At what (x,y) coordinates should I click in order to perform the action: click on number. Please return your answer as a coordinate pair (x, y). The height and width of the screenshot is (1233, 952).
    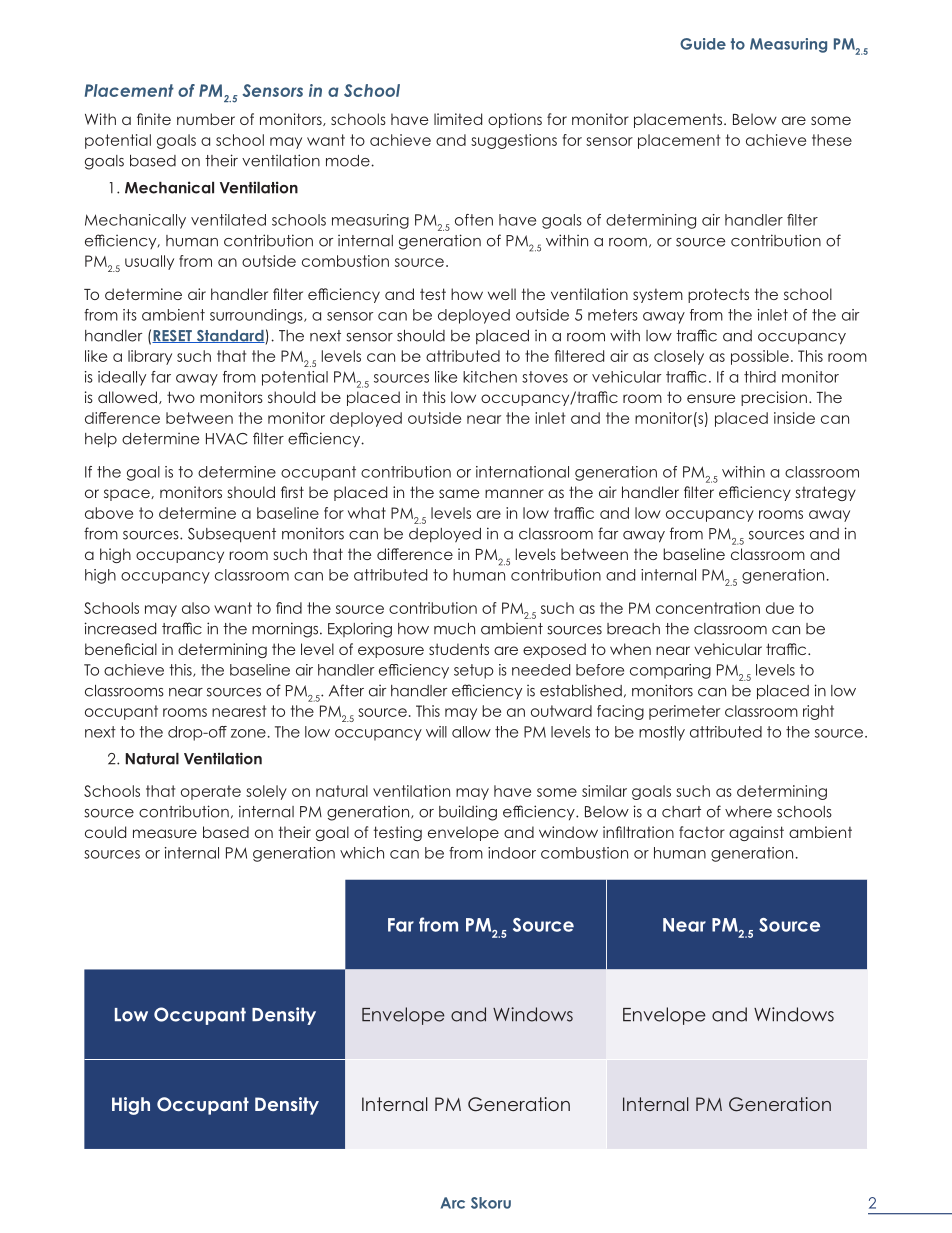
    Looking at the image, I should click on (206, 119).
